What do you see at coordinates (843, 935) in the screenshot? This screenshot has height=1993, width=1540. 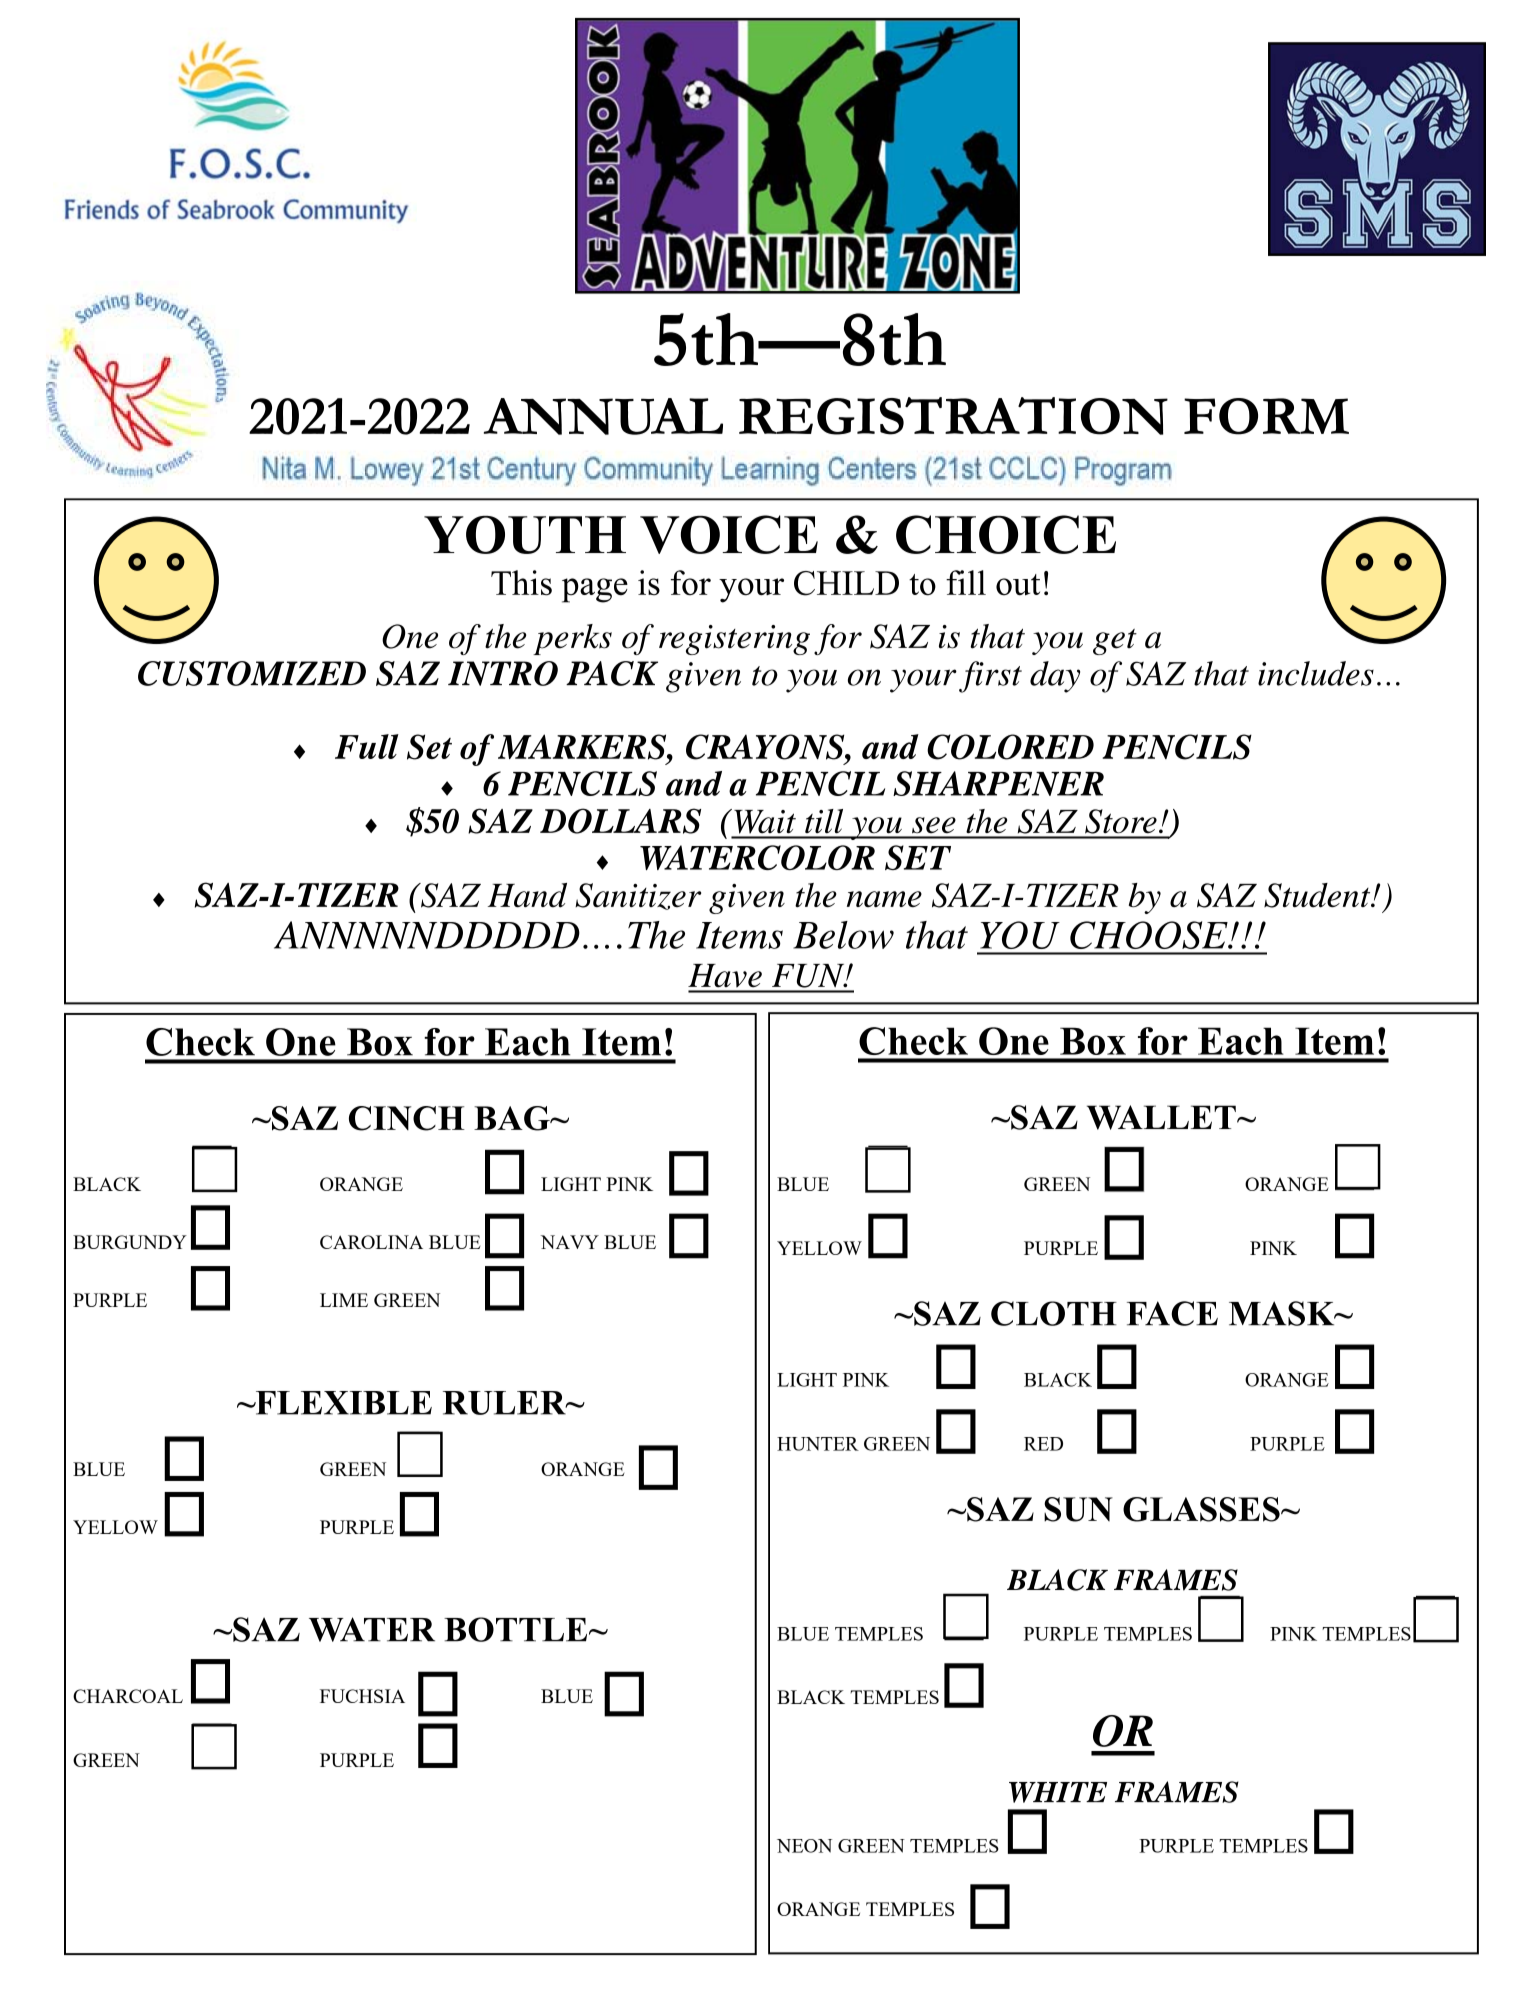 I see `Below` at bounding box center [843, 935].
